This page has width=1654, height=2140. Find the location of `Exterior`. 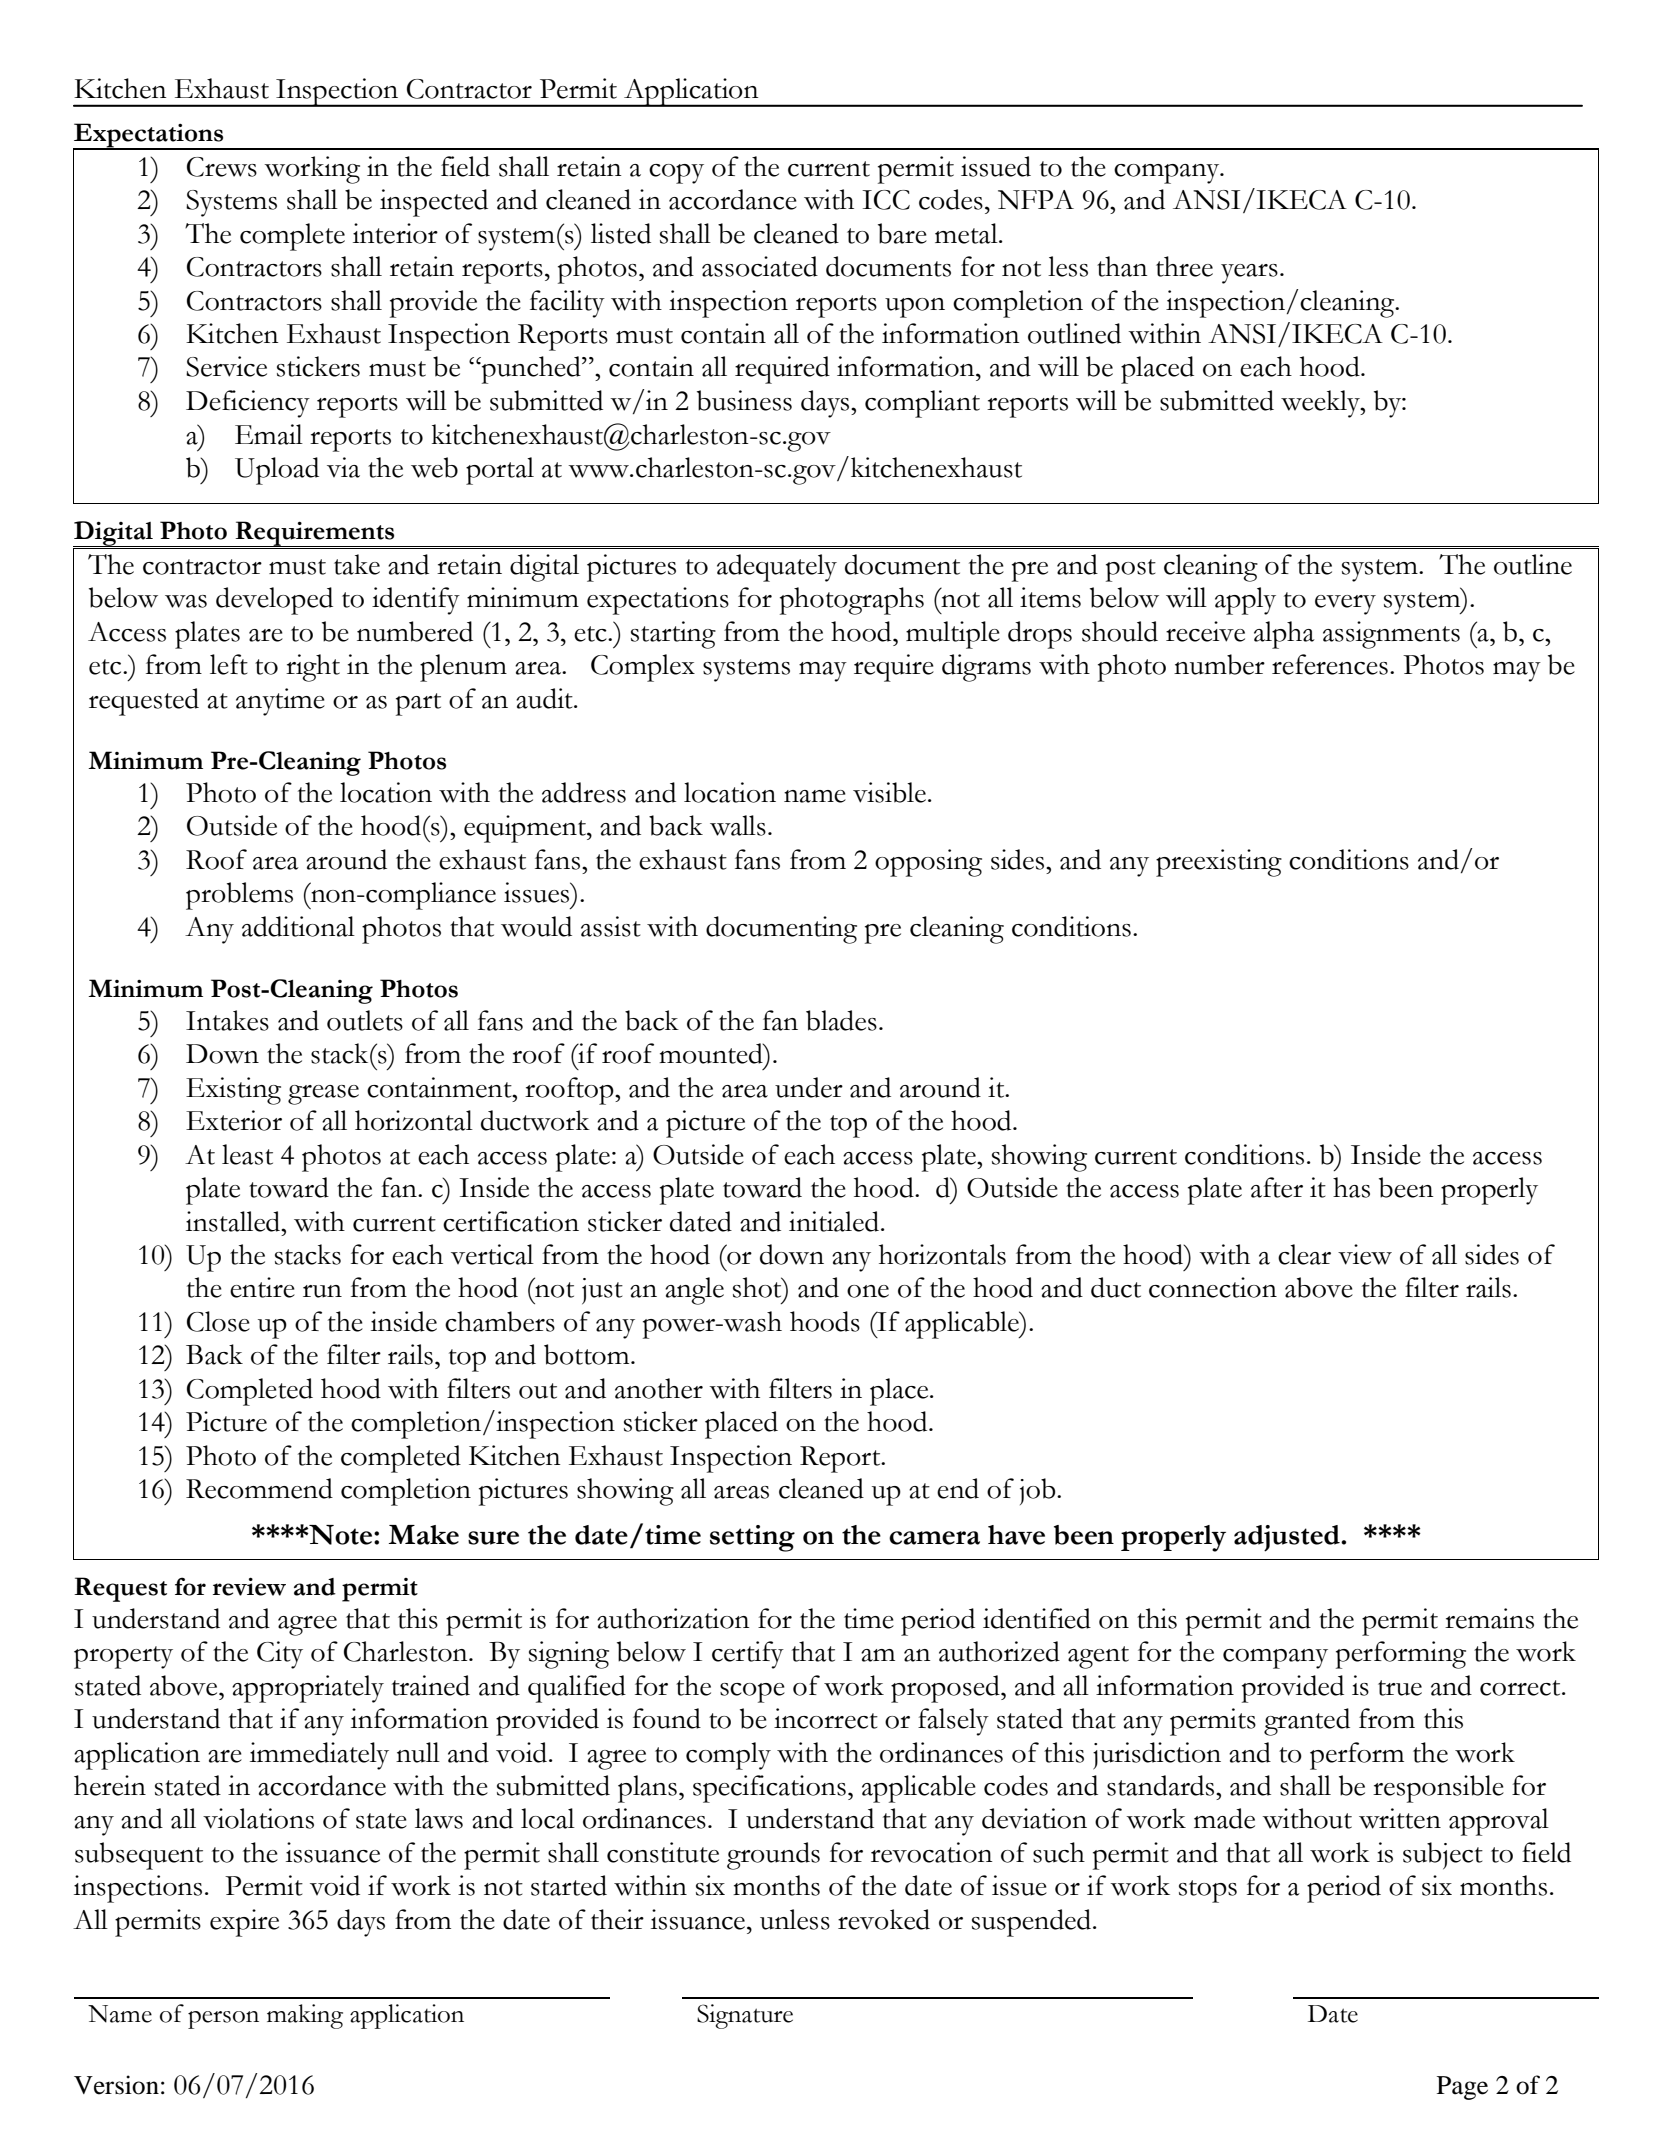

Exterior is located at coordinates (234, 1120).
